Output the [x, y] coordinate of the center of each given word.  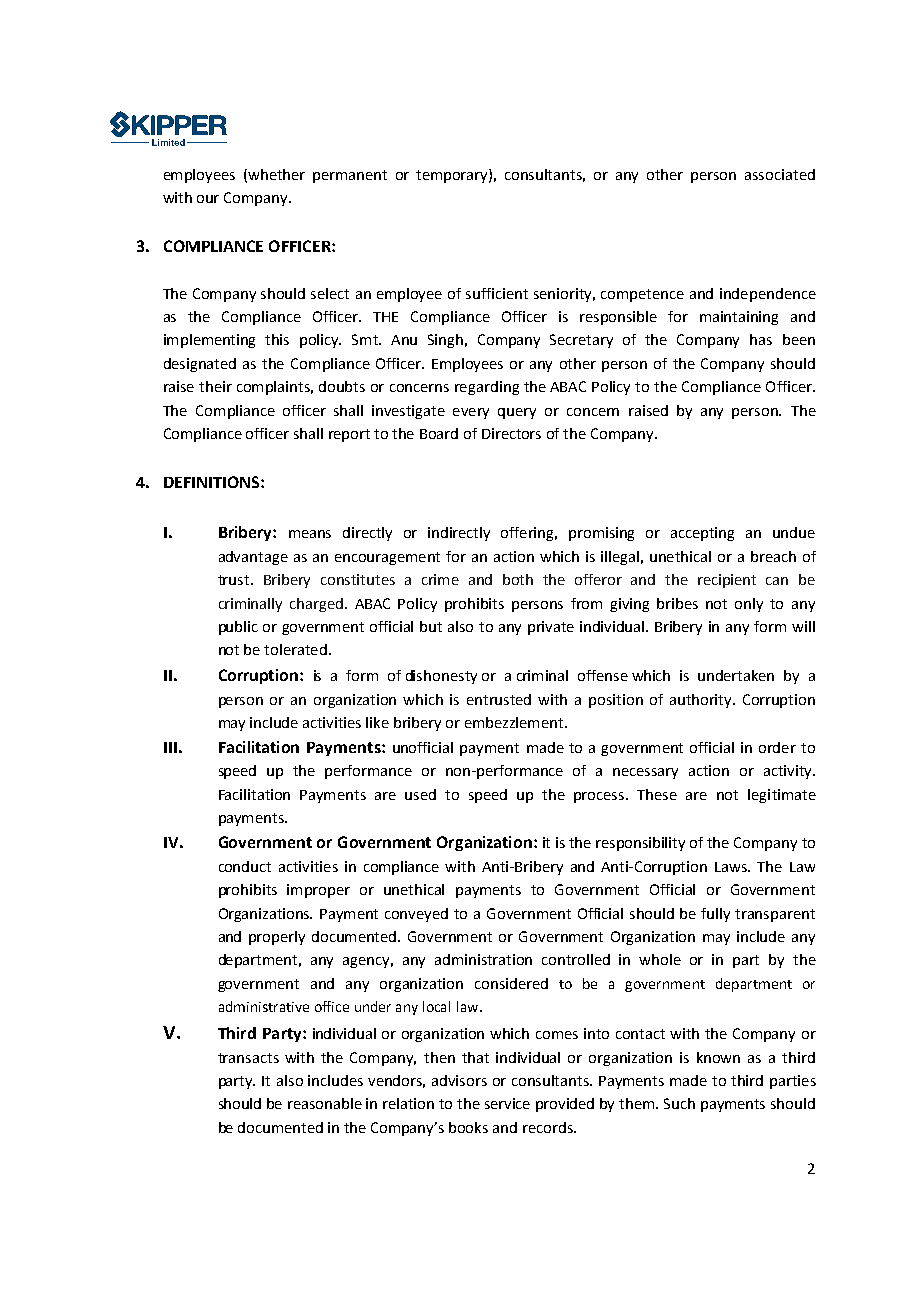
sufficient [497, 293]
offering [529, 534]
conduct [245, 866]
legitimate [782, 796]
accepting [702, 534]
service [507, 1103]
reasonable [325, 1103]
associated [780, 174]
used [420, 794]
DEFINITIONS [213, 482]
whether [276, 174]
